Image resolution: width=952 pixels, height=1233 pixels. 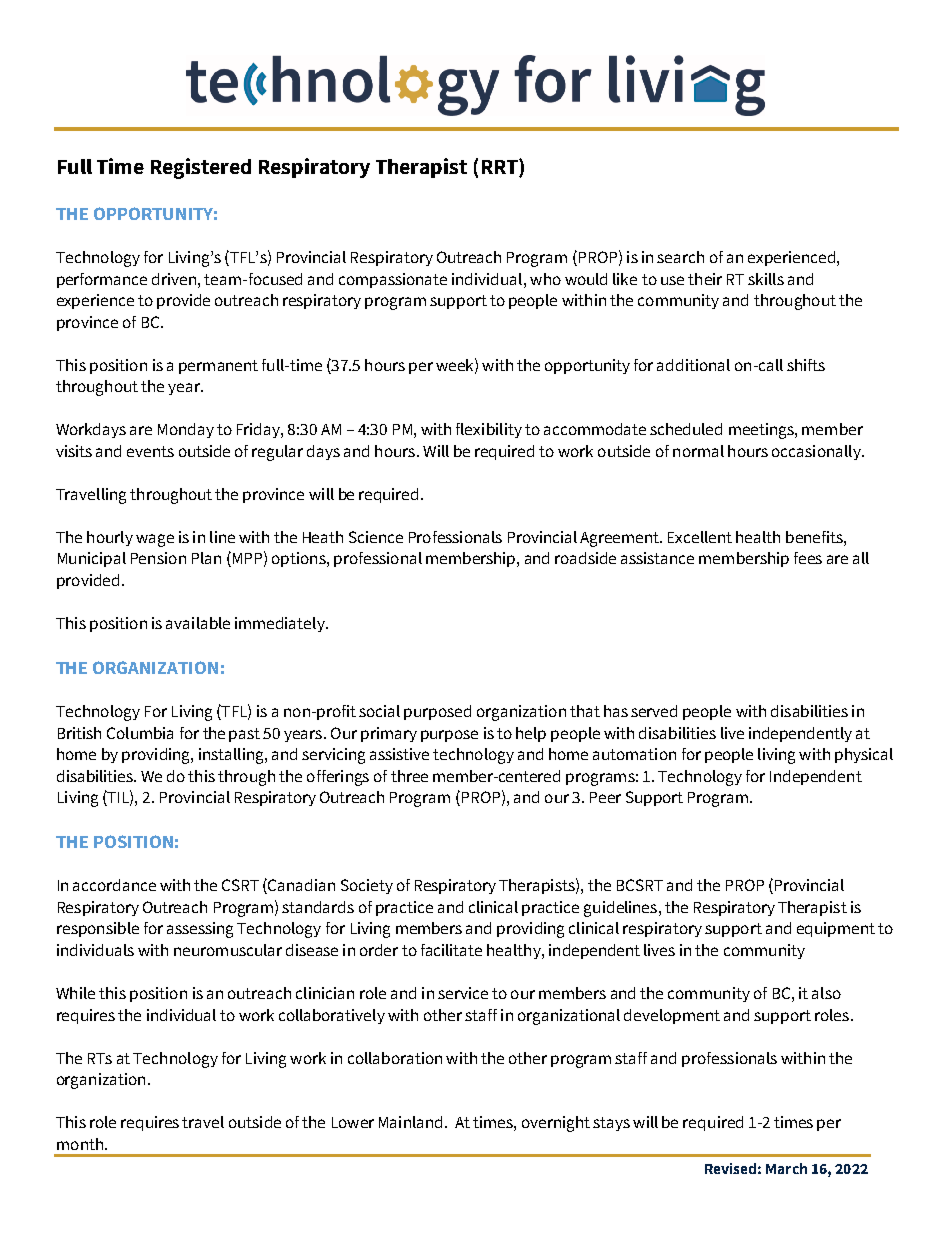 I want to click on skills, so click(x=766, y=279).
